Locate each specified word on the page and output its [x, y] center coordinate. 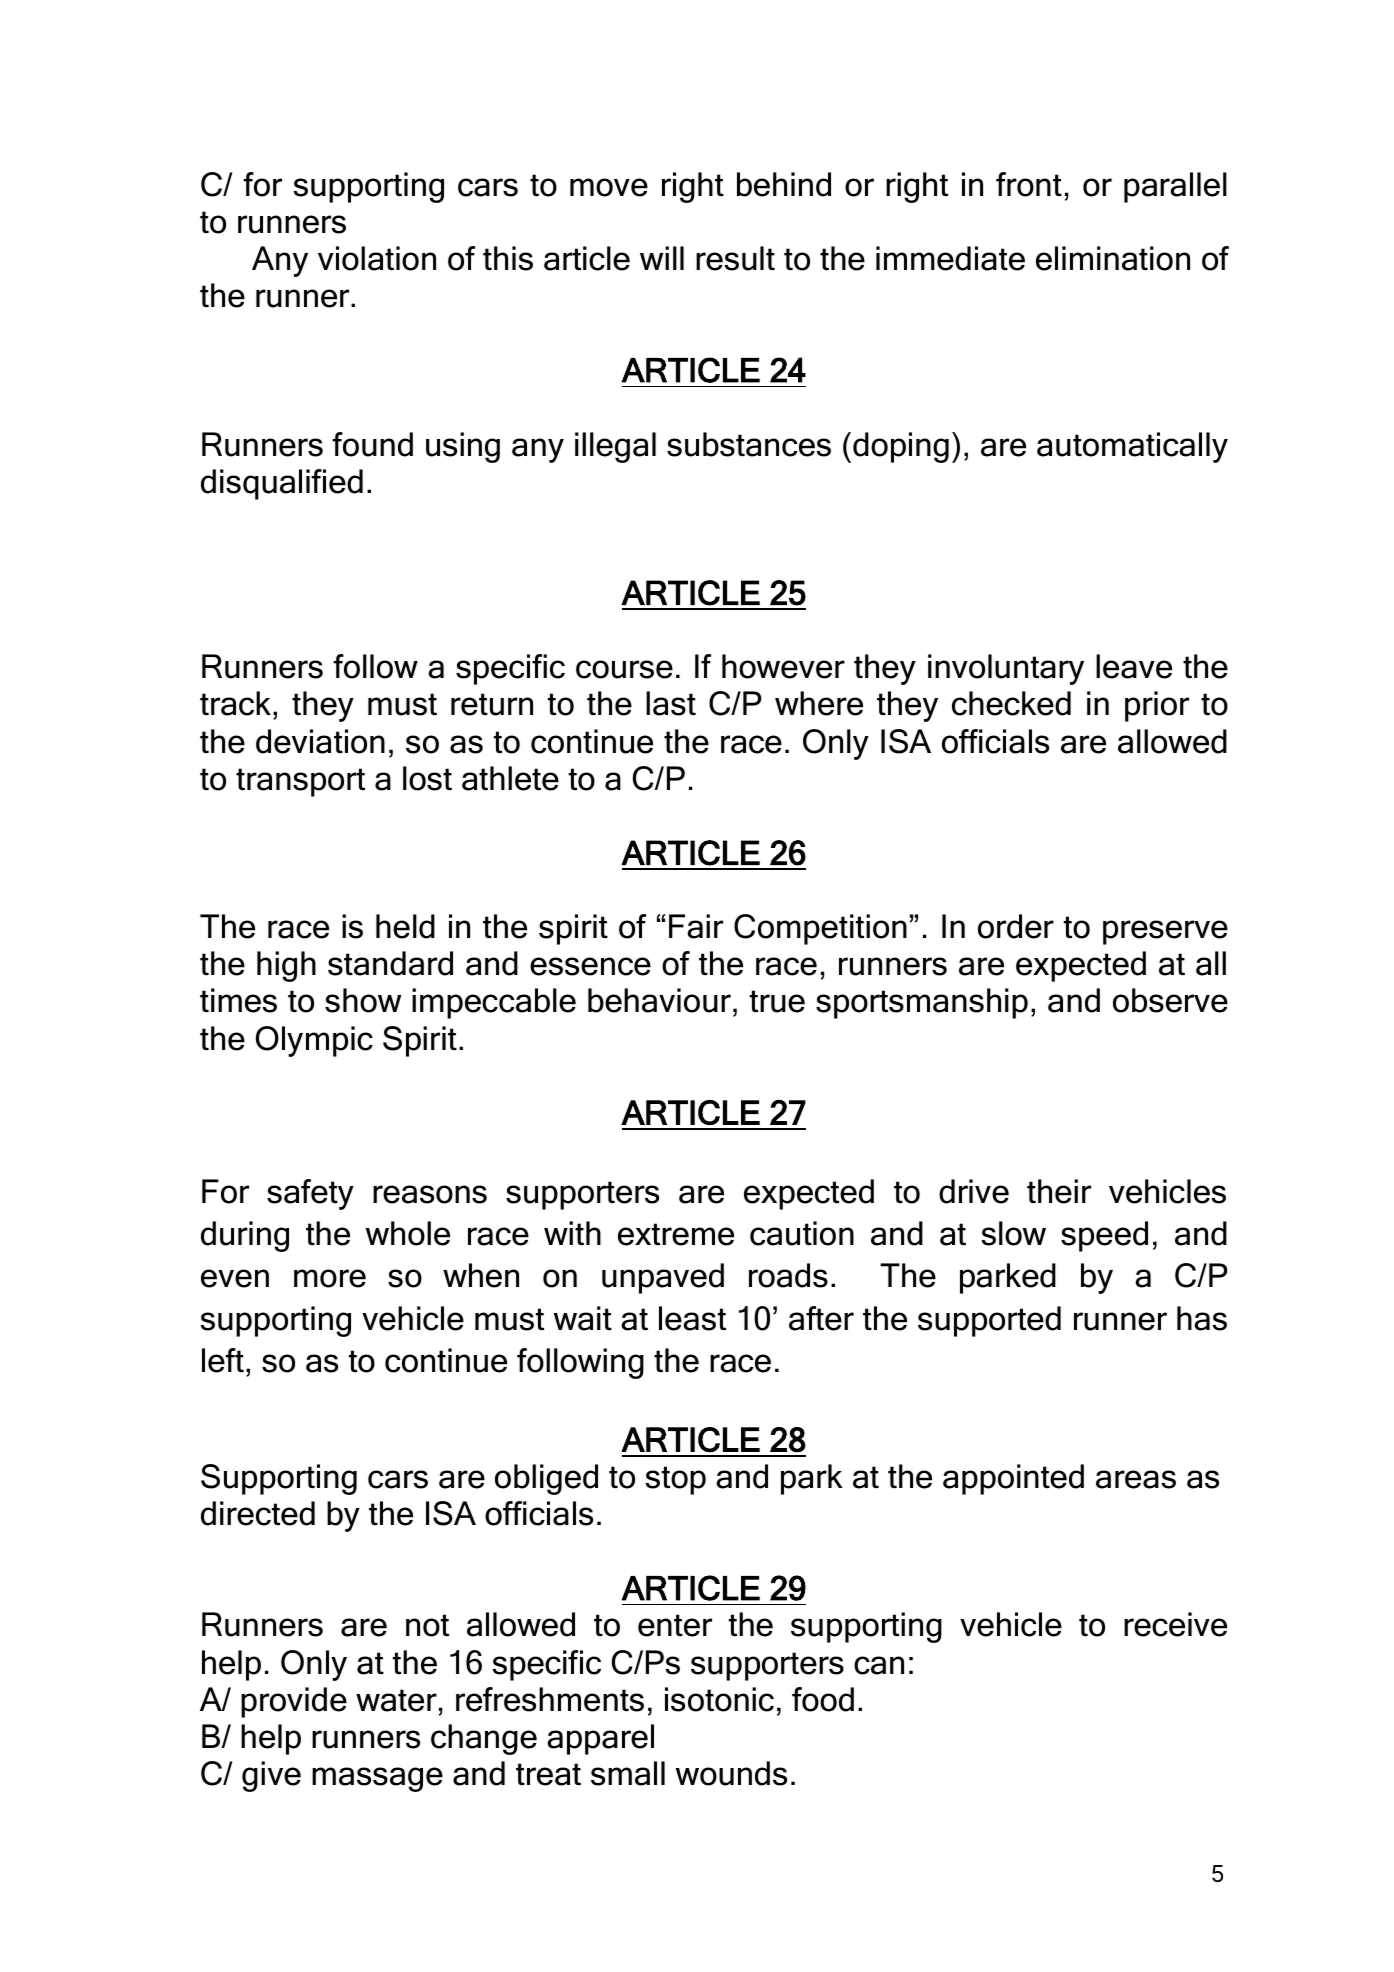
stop [676, 1480]
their [1059, 1191]
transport [300, 782]
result [735, 258]
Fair [696, 926]
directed [258, 1513]
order [1016, 926]
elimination [1113, 258]
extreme [676, 1234]
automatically [1132, 447]
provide [294, 1702]
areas [1136, 1479]
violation [377, 258]
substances [749, 444]
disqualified [282, 484]
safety [310, 1194]
